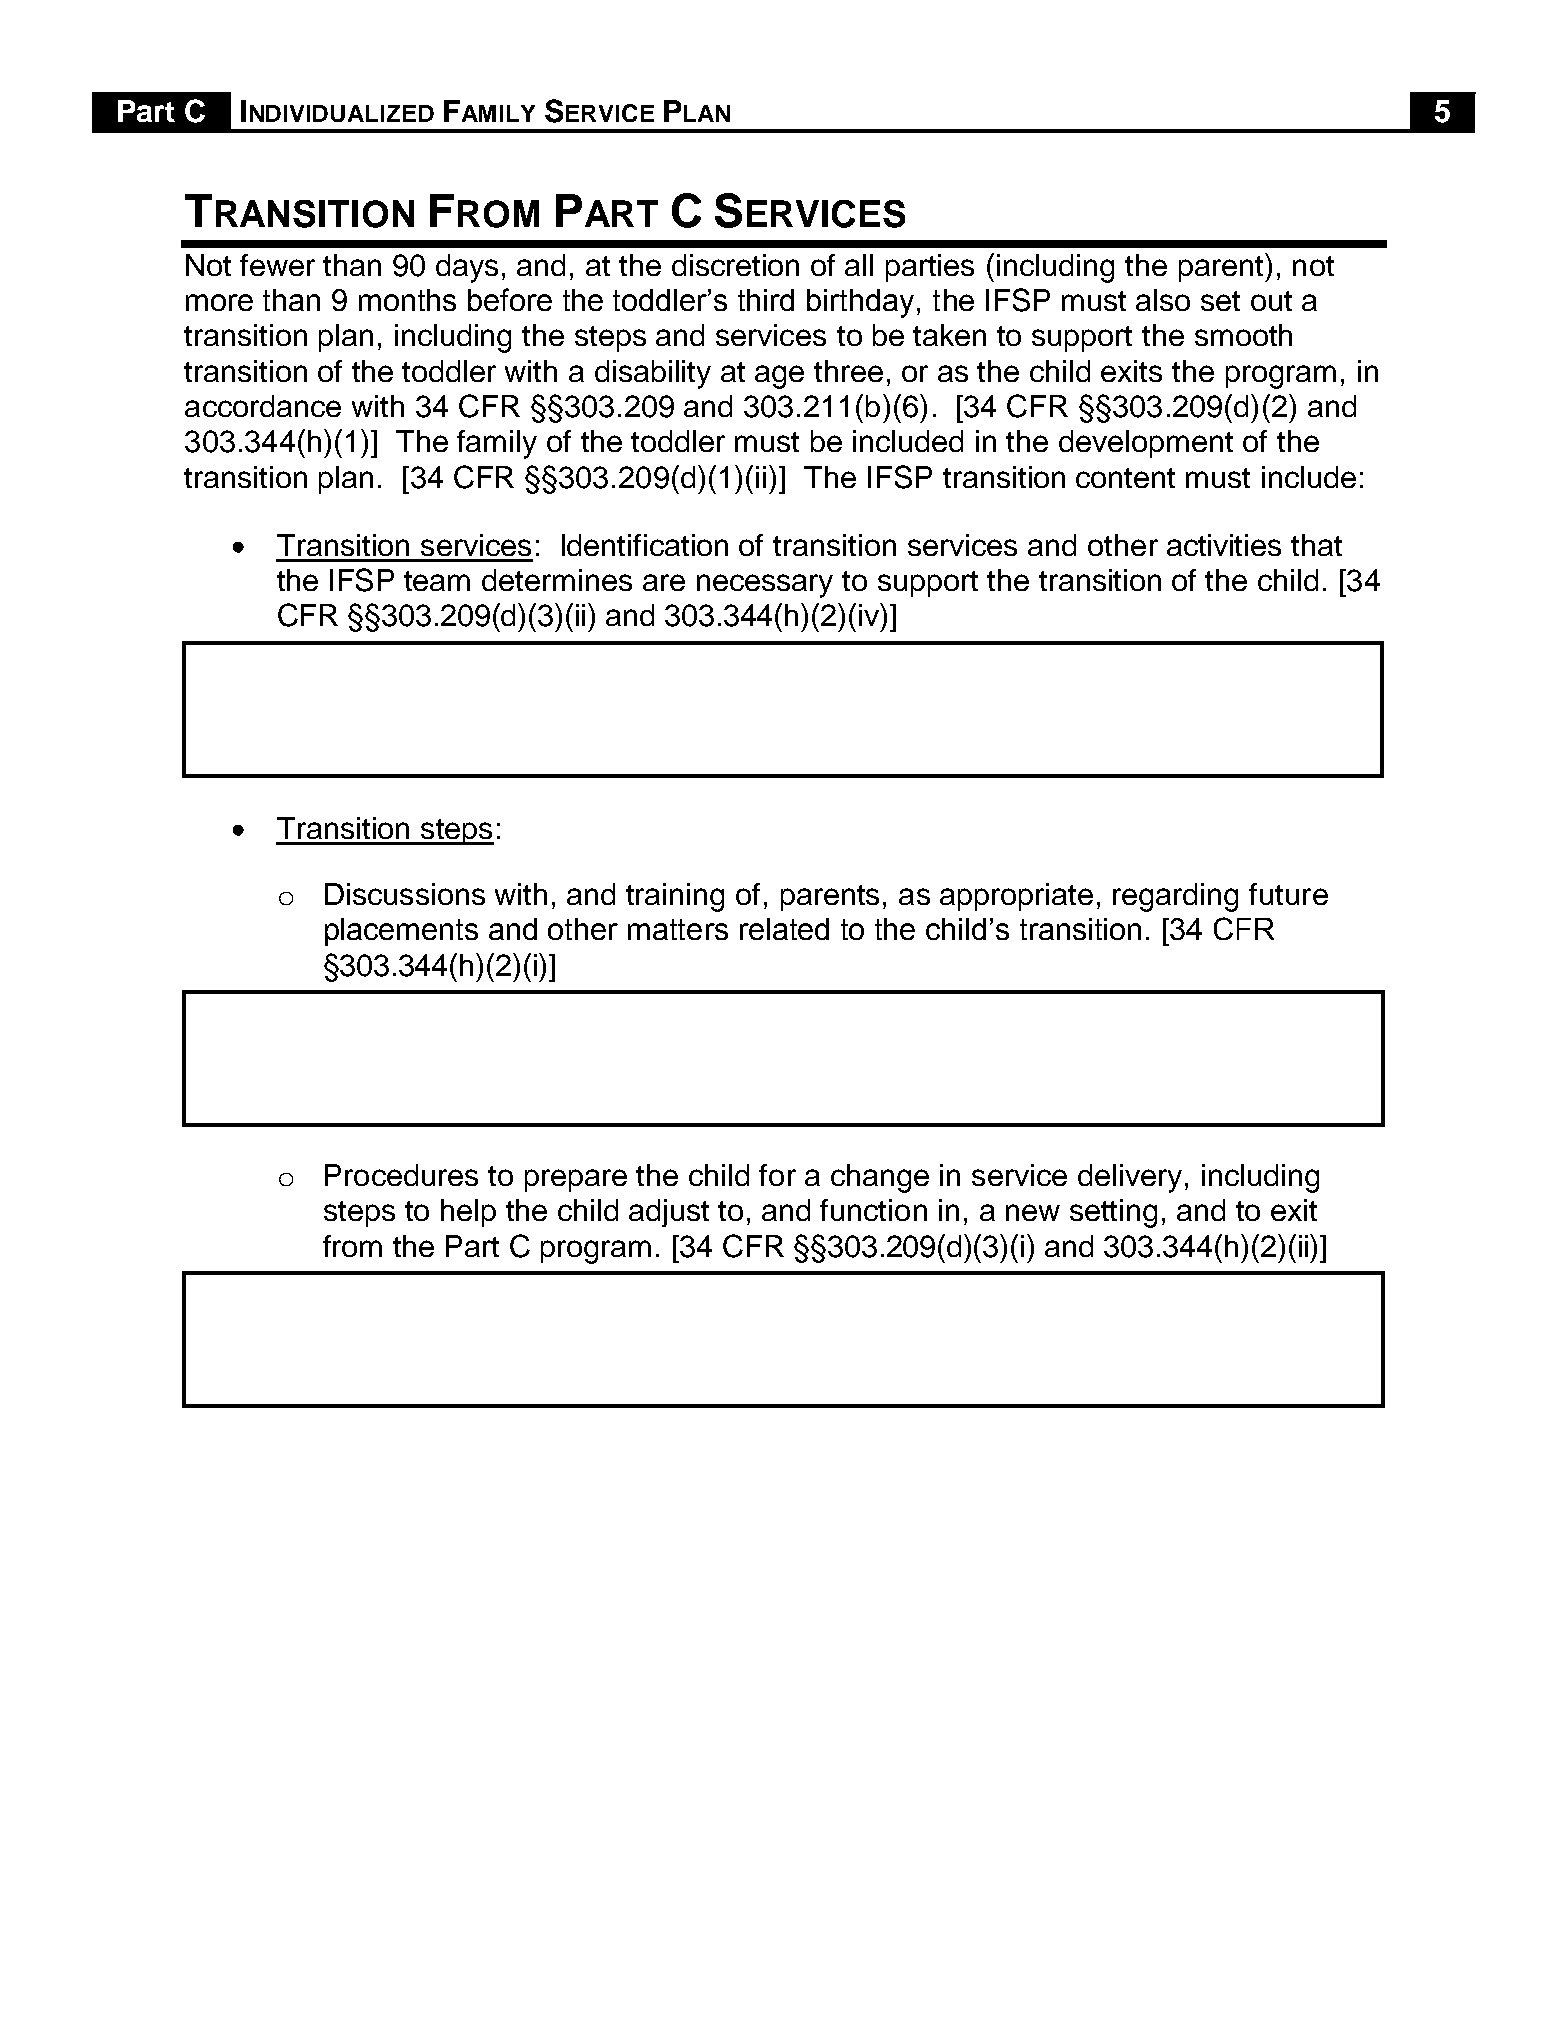 This document has height=2027, width=1567. What do you see at coordinates (766, 300) in the document?
I see `third` at bounding box center [766, 300].
